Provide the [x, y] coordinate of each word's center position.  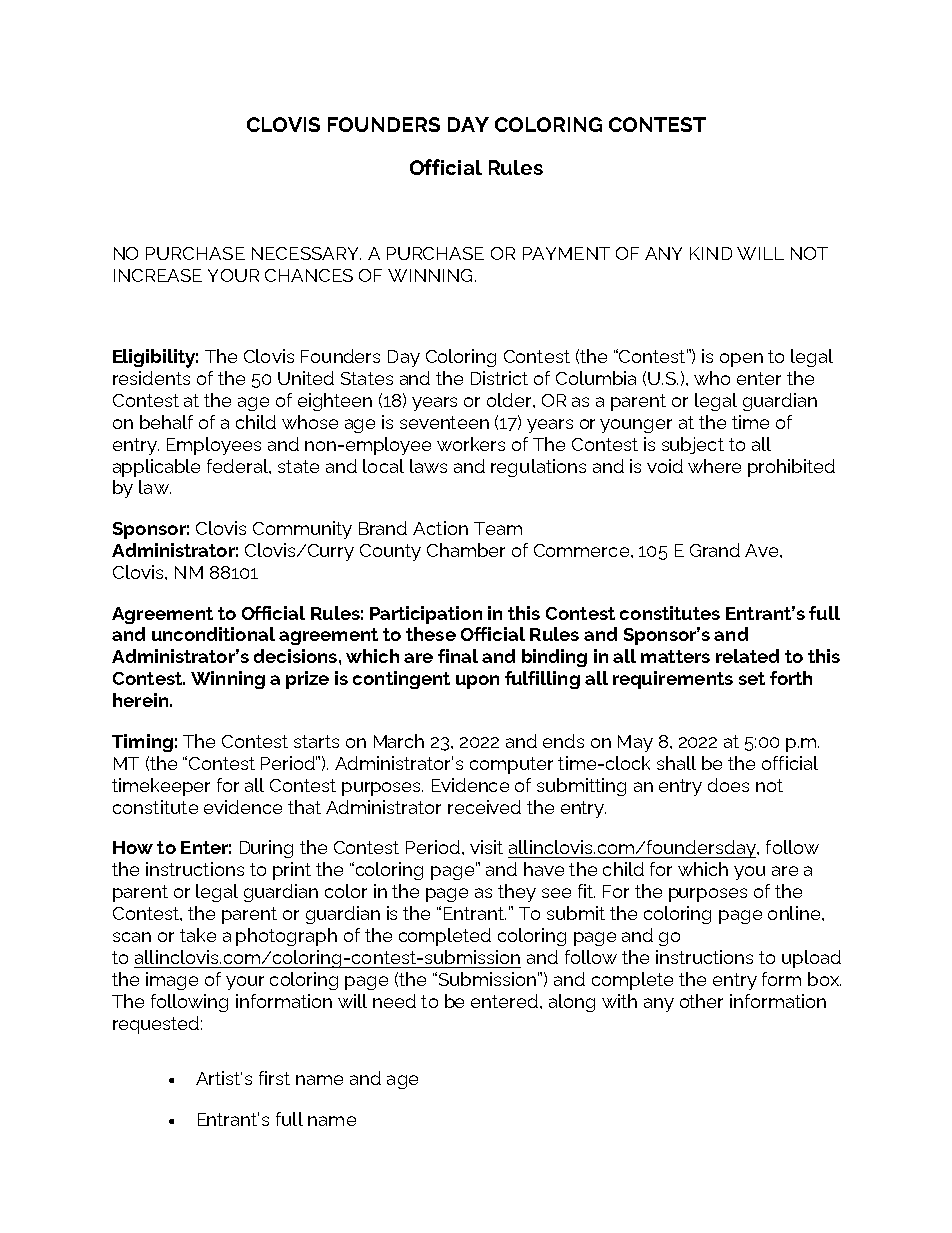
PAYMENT [566, 253]
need [394, 1001]
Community [302, 530]
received [484, 807]
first [274, 1078]
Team [498, 528]
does [728, 785]
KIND [711, 253]
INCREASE [158, 275]
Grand [715, 550]
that [304, 807]
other [701, 1001]
